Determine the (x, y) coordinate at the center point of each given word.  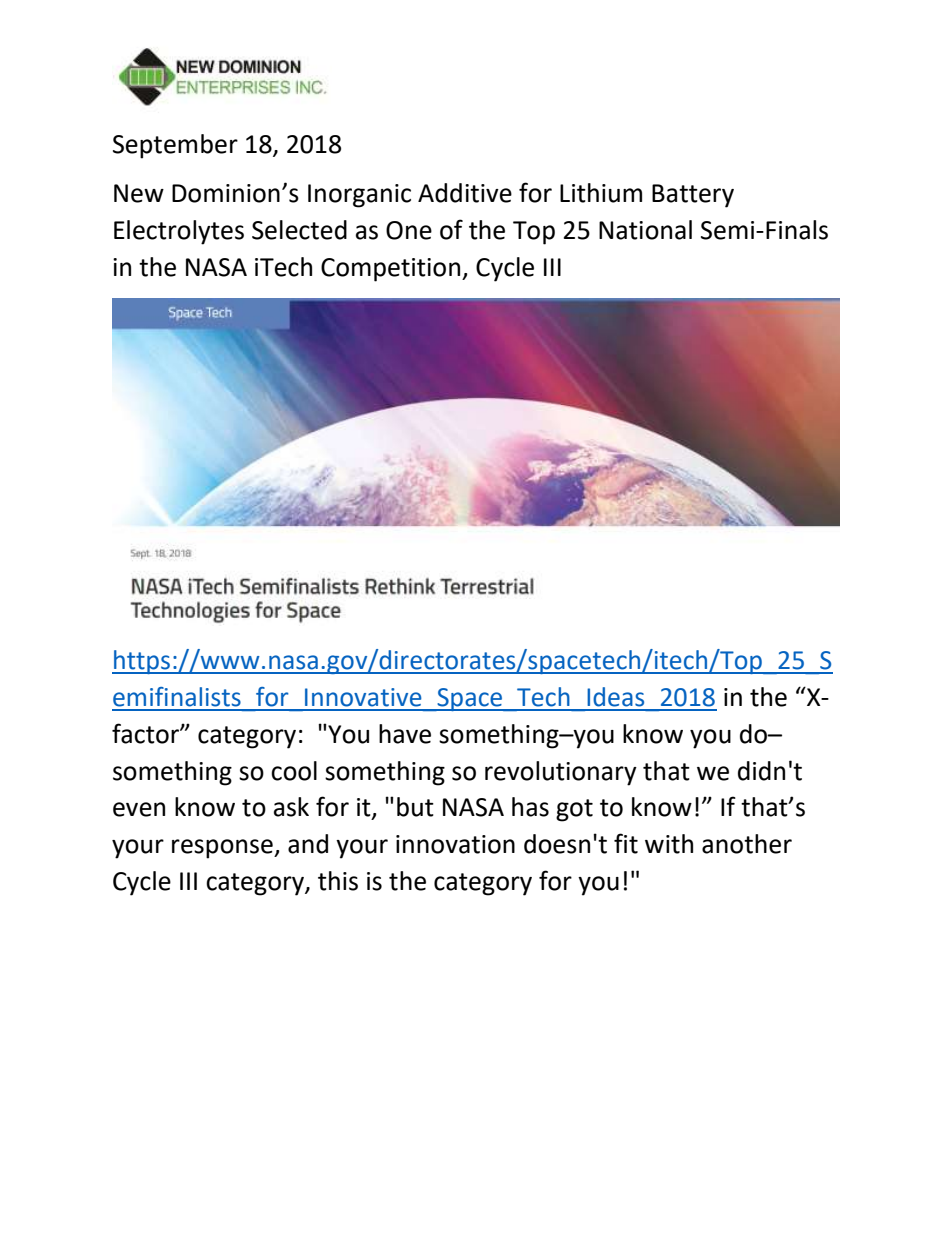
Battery (693, 196)
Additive (465, 193)
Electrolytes (179, 232)
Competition (392, 270)
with (669, 844)
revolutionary (561, 773)
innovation (455, 844)
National (645, 230)
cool (294, 771)
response (223, 849)
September (175, 146)
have (405, 734)
